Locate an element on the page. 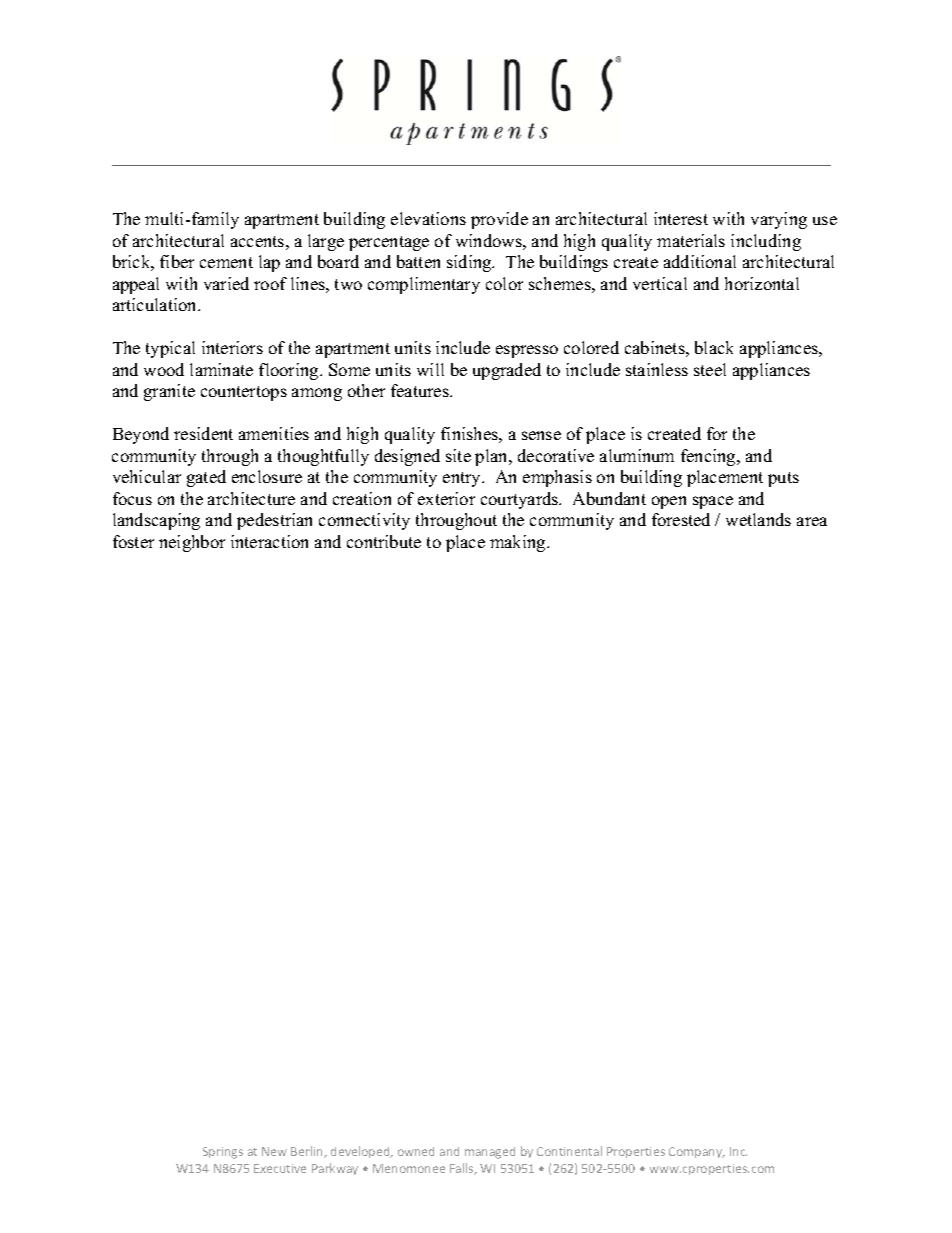 The width and height of the document is (952, 1233). wetlands is located at coordinates (758, 519).
